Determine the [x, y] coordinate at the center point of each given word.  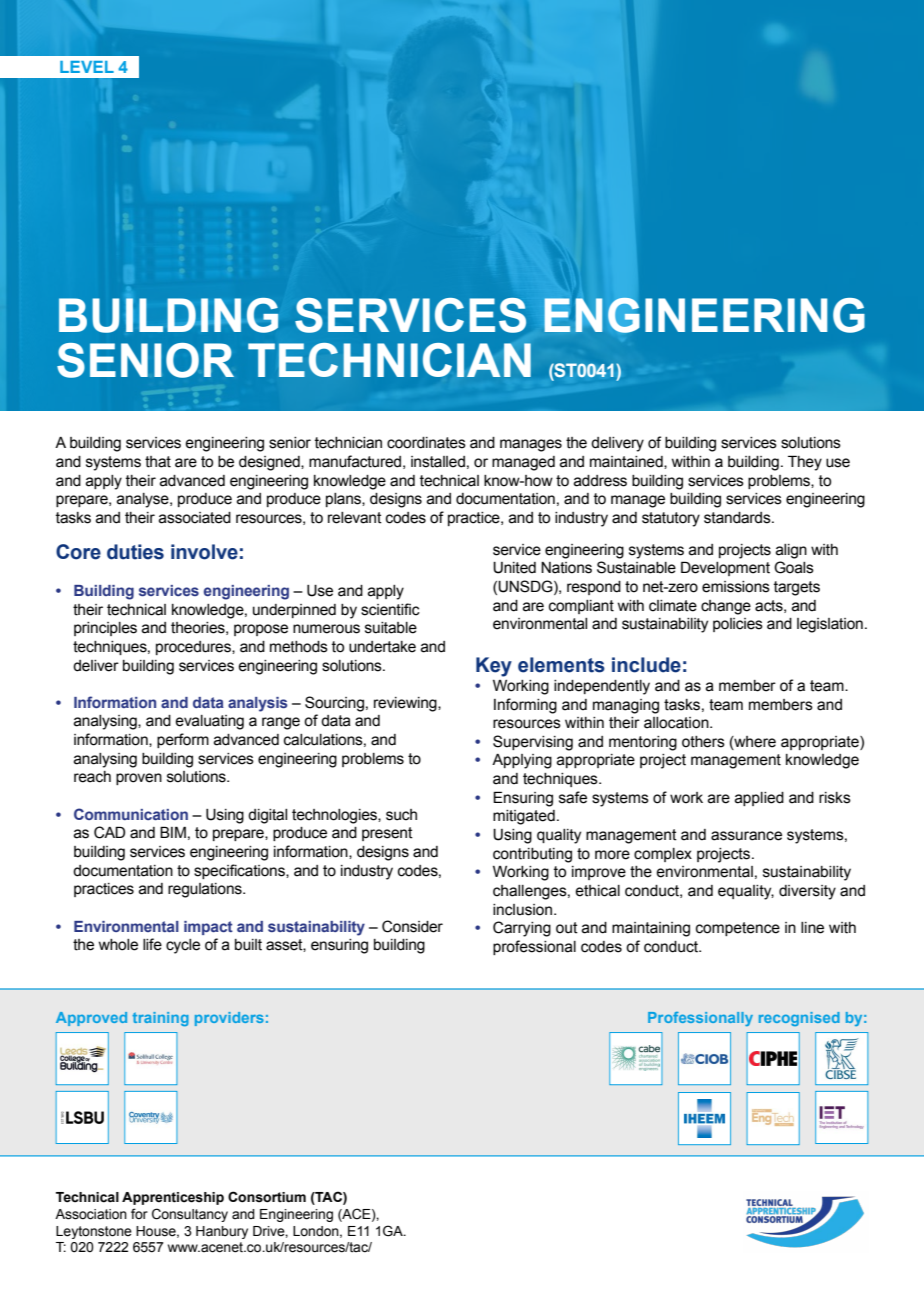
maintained [627, 462]
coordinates [426, 443]
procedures [194, 648]
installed [438, 462]
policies [738, 625]
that [158, 462]
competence [738, 929]
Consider [412, 926]
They [805, 463]
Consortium [267, 1197]
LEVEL [87, 67]
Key [494, 667]
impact [208, 928]
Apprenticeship [173, 1198]
